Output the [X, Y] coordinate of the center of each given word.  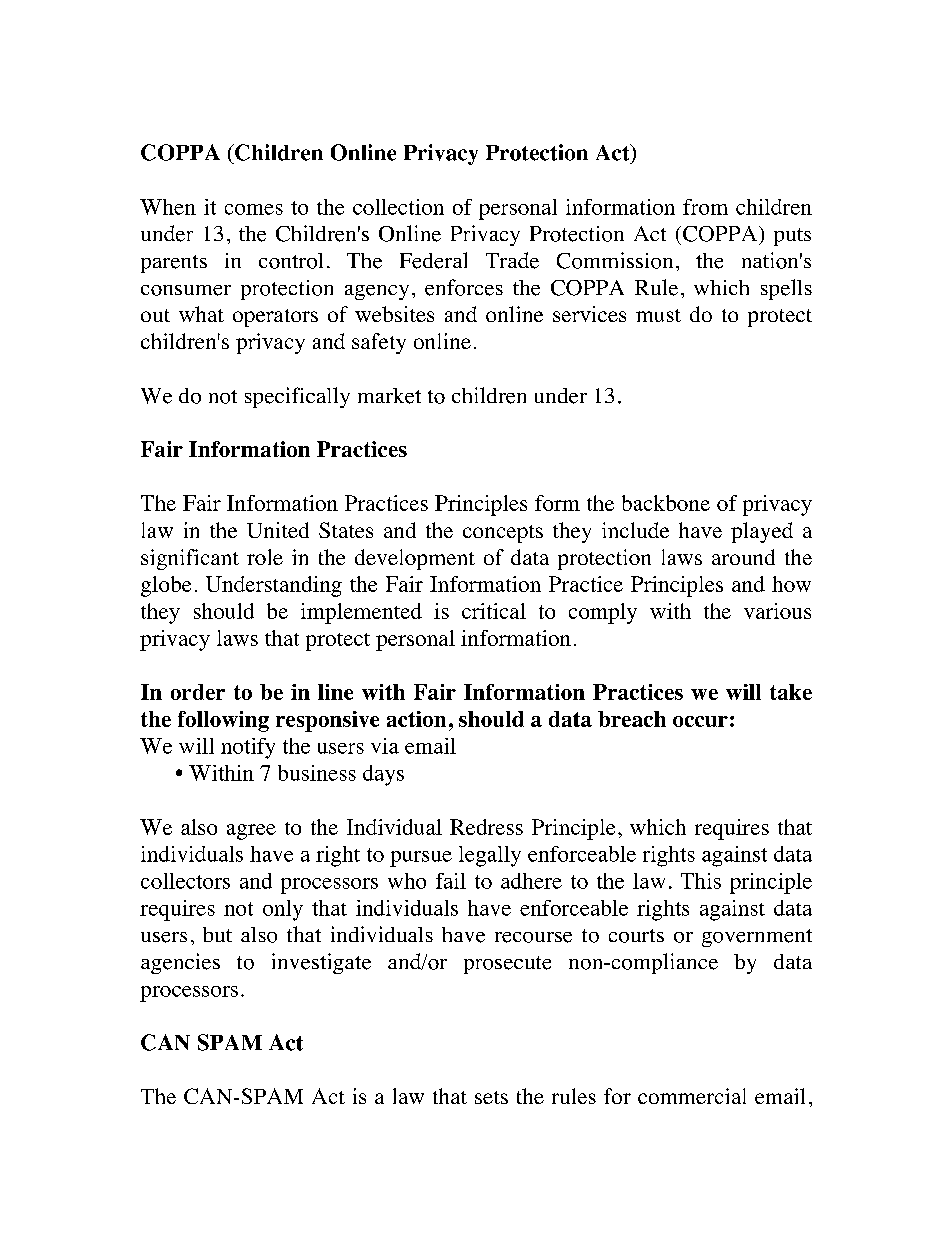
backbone [666, 503]
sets [491, 1097]
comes [254, 209]
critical [494, 611]
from [705, 207]
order [198, 692]
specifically [297, 397]
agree [251, 832]
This [701, 881]
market [389, 396]
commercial [692, 1096]
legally [490, 856]
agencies [180, 963]
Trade [512, 260]
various [777, 611]
